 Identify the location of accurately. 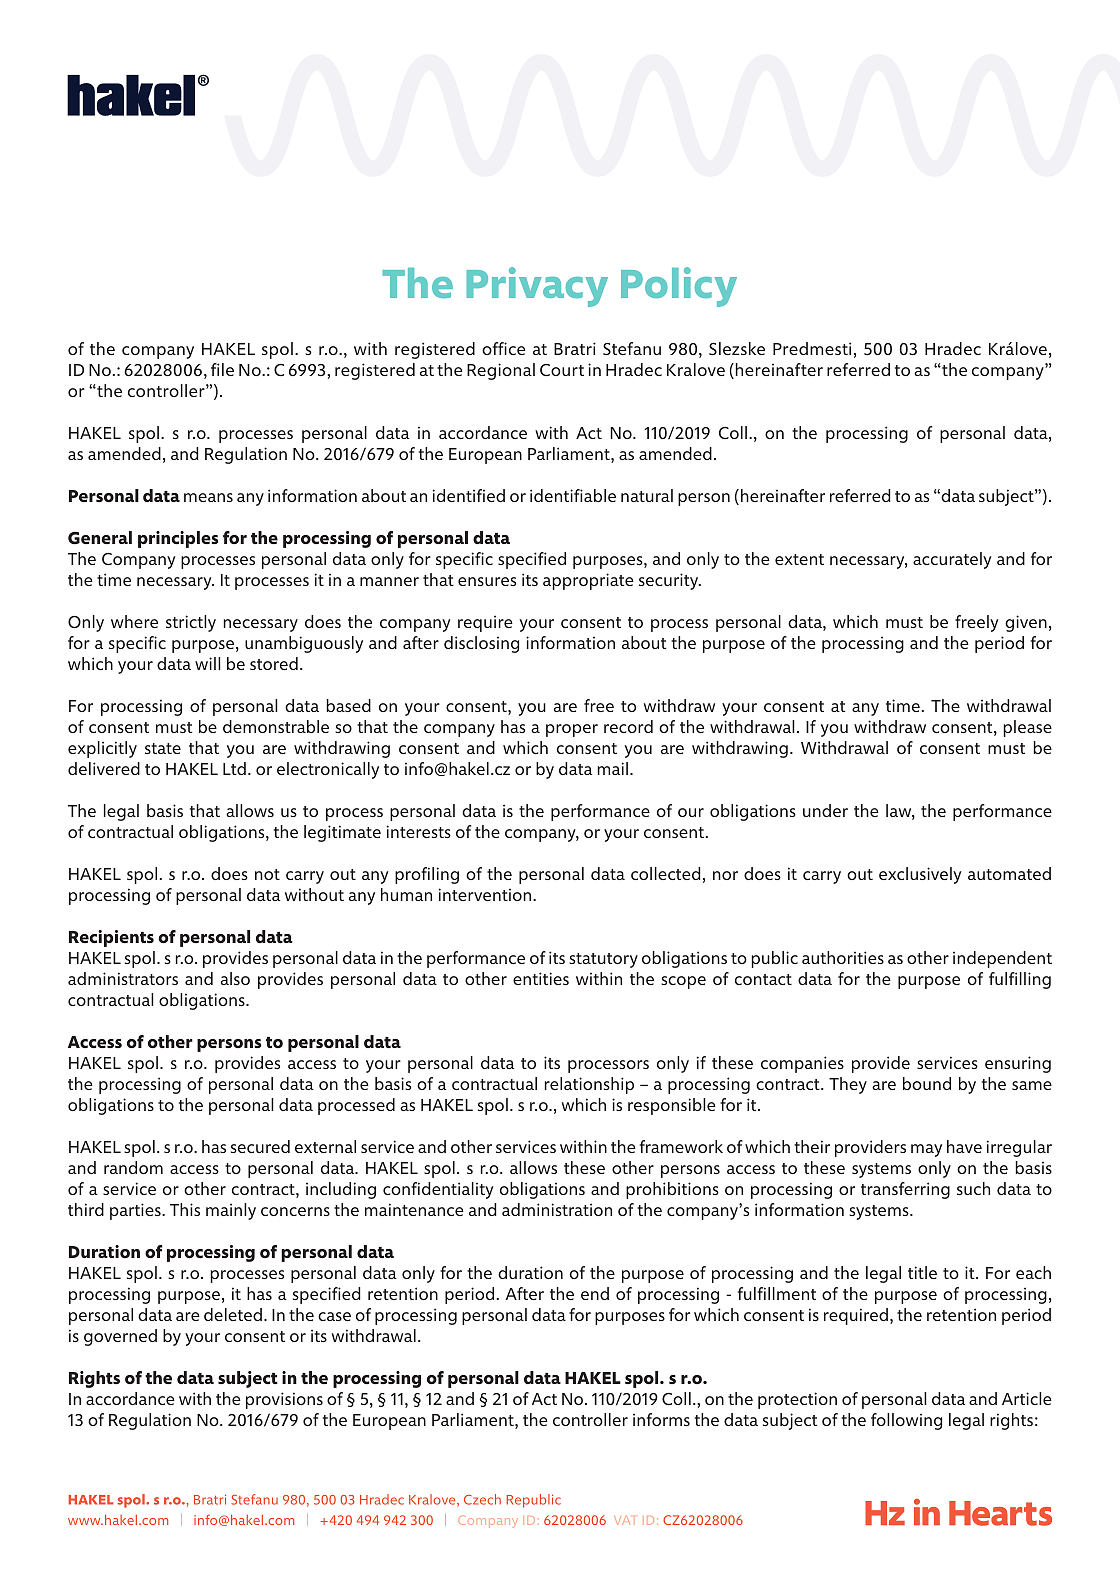
(952, 560).
